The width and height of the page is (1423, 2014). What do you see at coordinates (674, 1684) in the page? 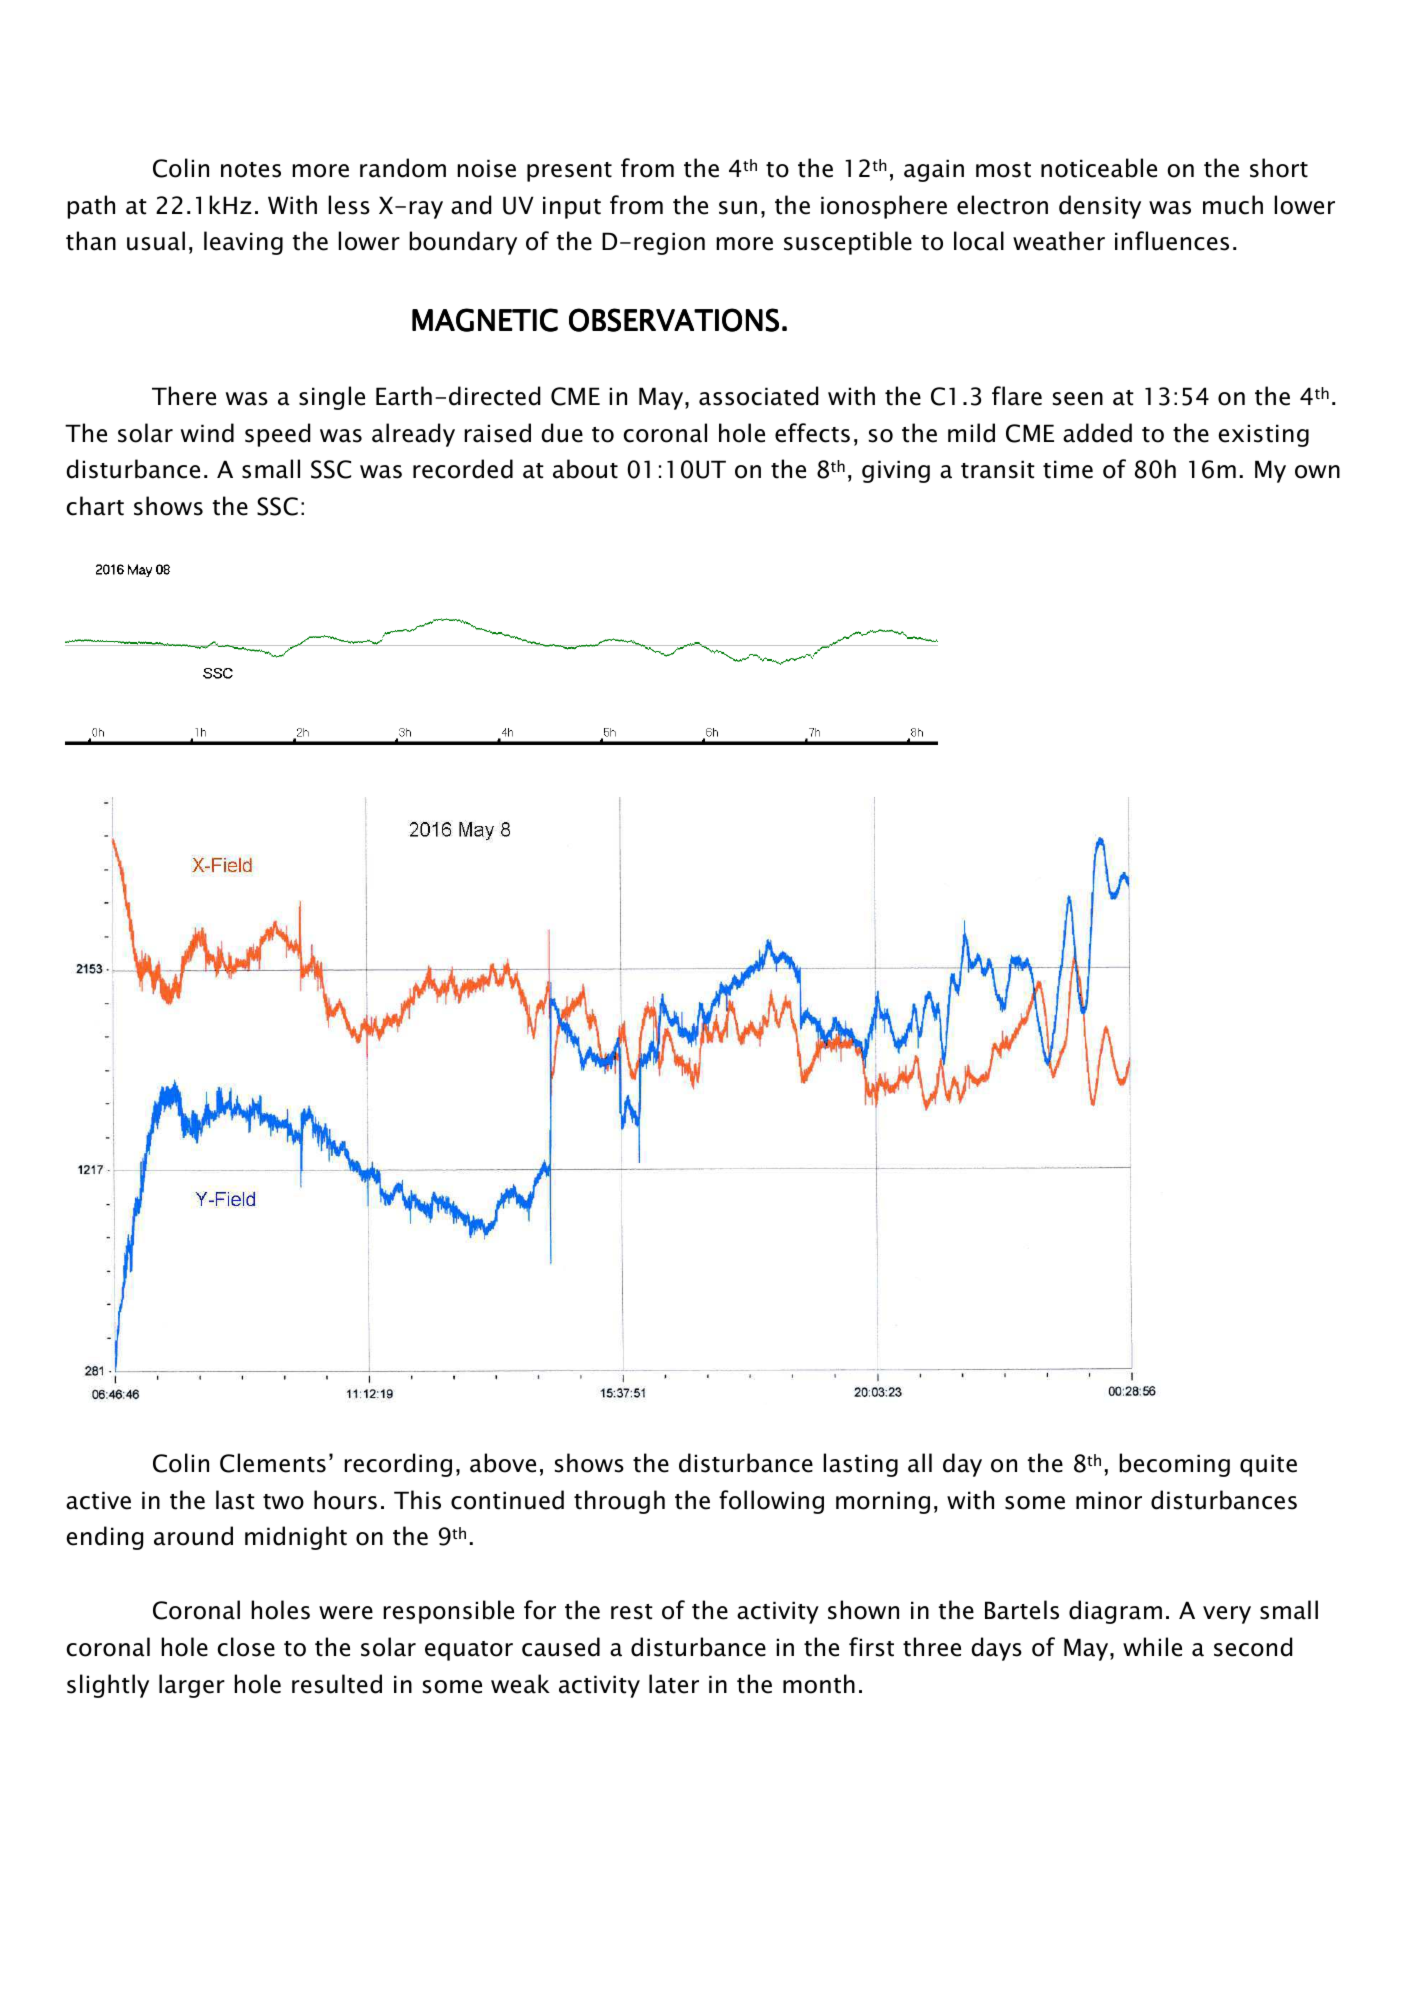
I see `later` at bounding box center [674, 1684].
